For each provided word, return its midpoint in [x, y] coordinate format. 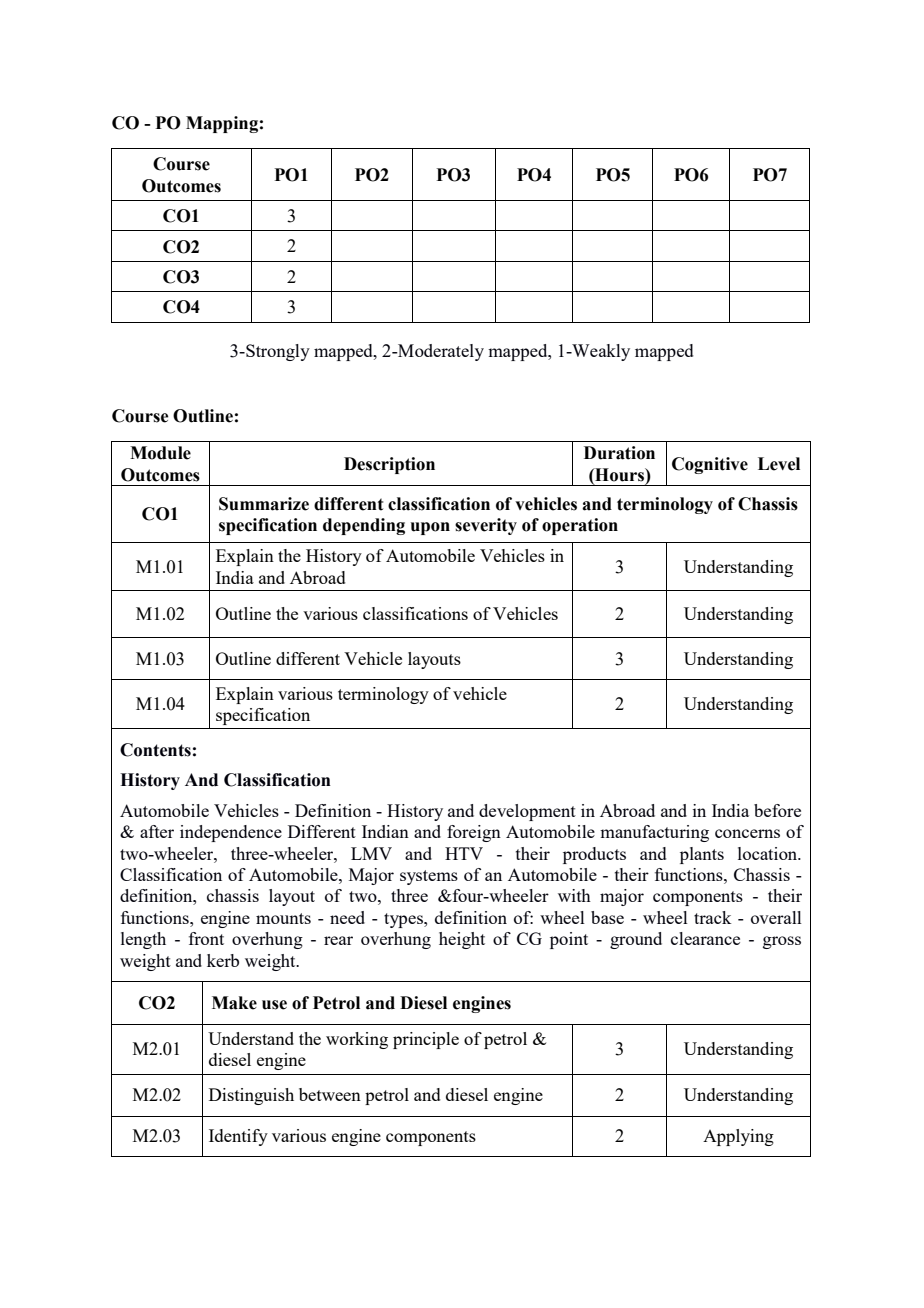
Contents [155, 750]
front [206, 938]
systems [429, 877]
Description [389, 465]
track [712, 917]
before [777, 810]
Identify [238, 1137]
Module [160, 453]
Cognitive [710, 465]
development [527, 812]
